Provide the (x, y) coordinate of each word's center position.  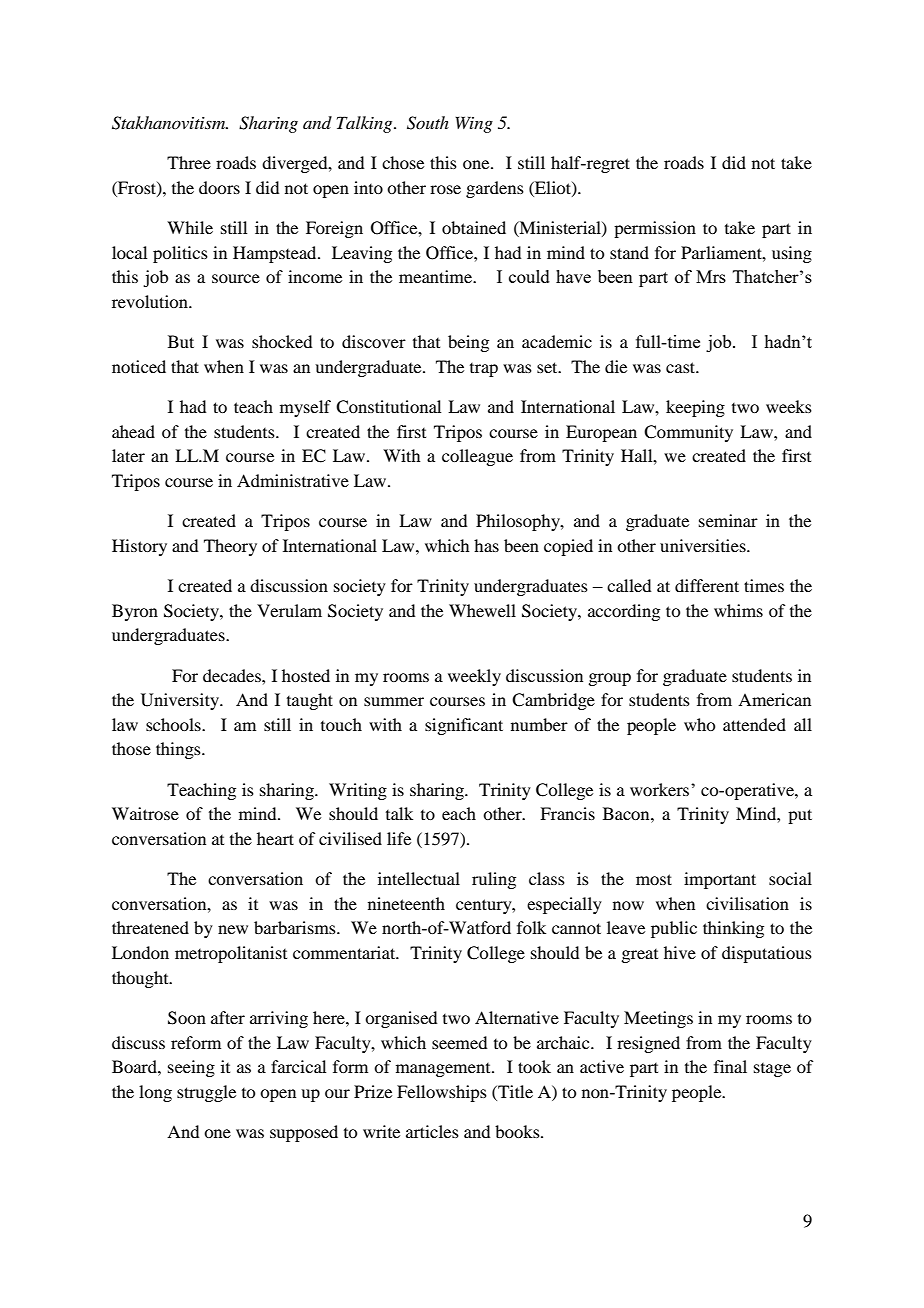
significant (464, 726)
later (128, 455)
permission (655, 229)
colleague (477, 457)
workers (659, 789)
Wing (474, 124)
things (179, 750)
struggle (206, 1093)
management (444, 1070)
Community (688, 433)
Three (189, 162)
